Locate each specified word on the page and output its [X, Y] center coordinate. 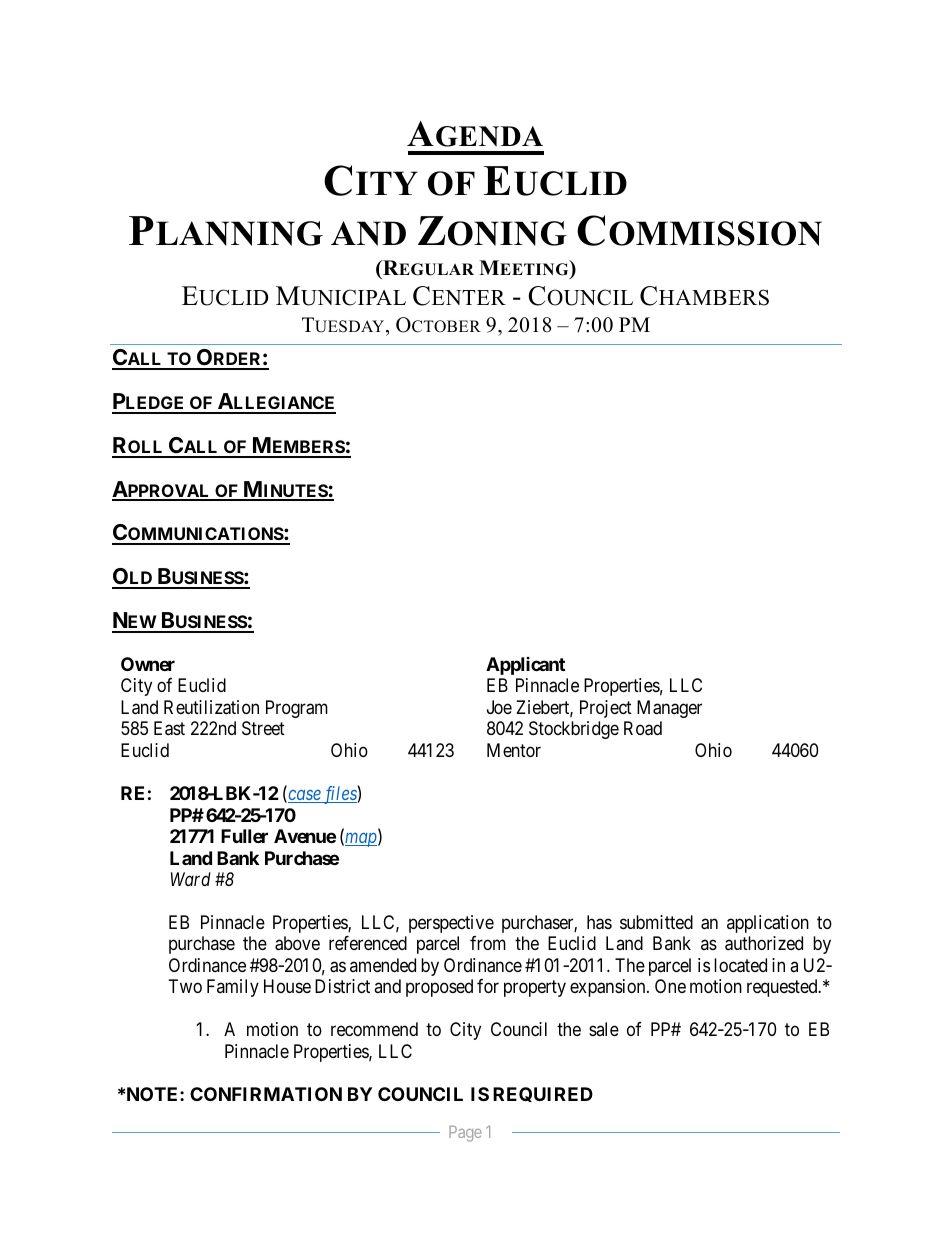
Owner [148, 664]
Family [233, 988]
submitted [656, 922]
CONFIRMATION [266, 1094]
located [740, 965]
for [488, 986]
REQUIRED [543, 1094]
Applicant [525, 666]
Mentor [514, 750]
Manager [669, 709]
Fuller [244, 836]
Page [465, 1134]
